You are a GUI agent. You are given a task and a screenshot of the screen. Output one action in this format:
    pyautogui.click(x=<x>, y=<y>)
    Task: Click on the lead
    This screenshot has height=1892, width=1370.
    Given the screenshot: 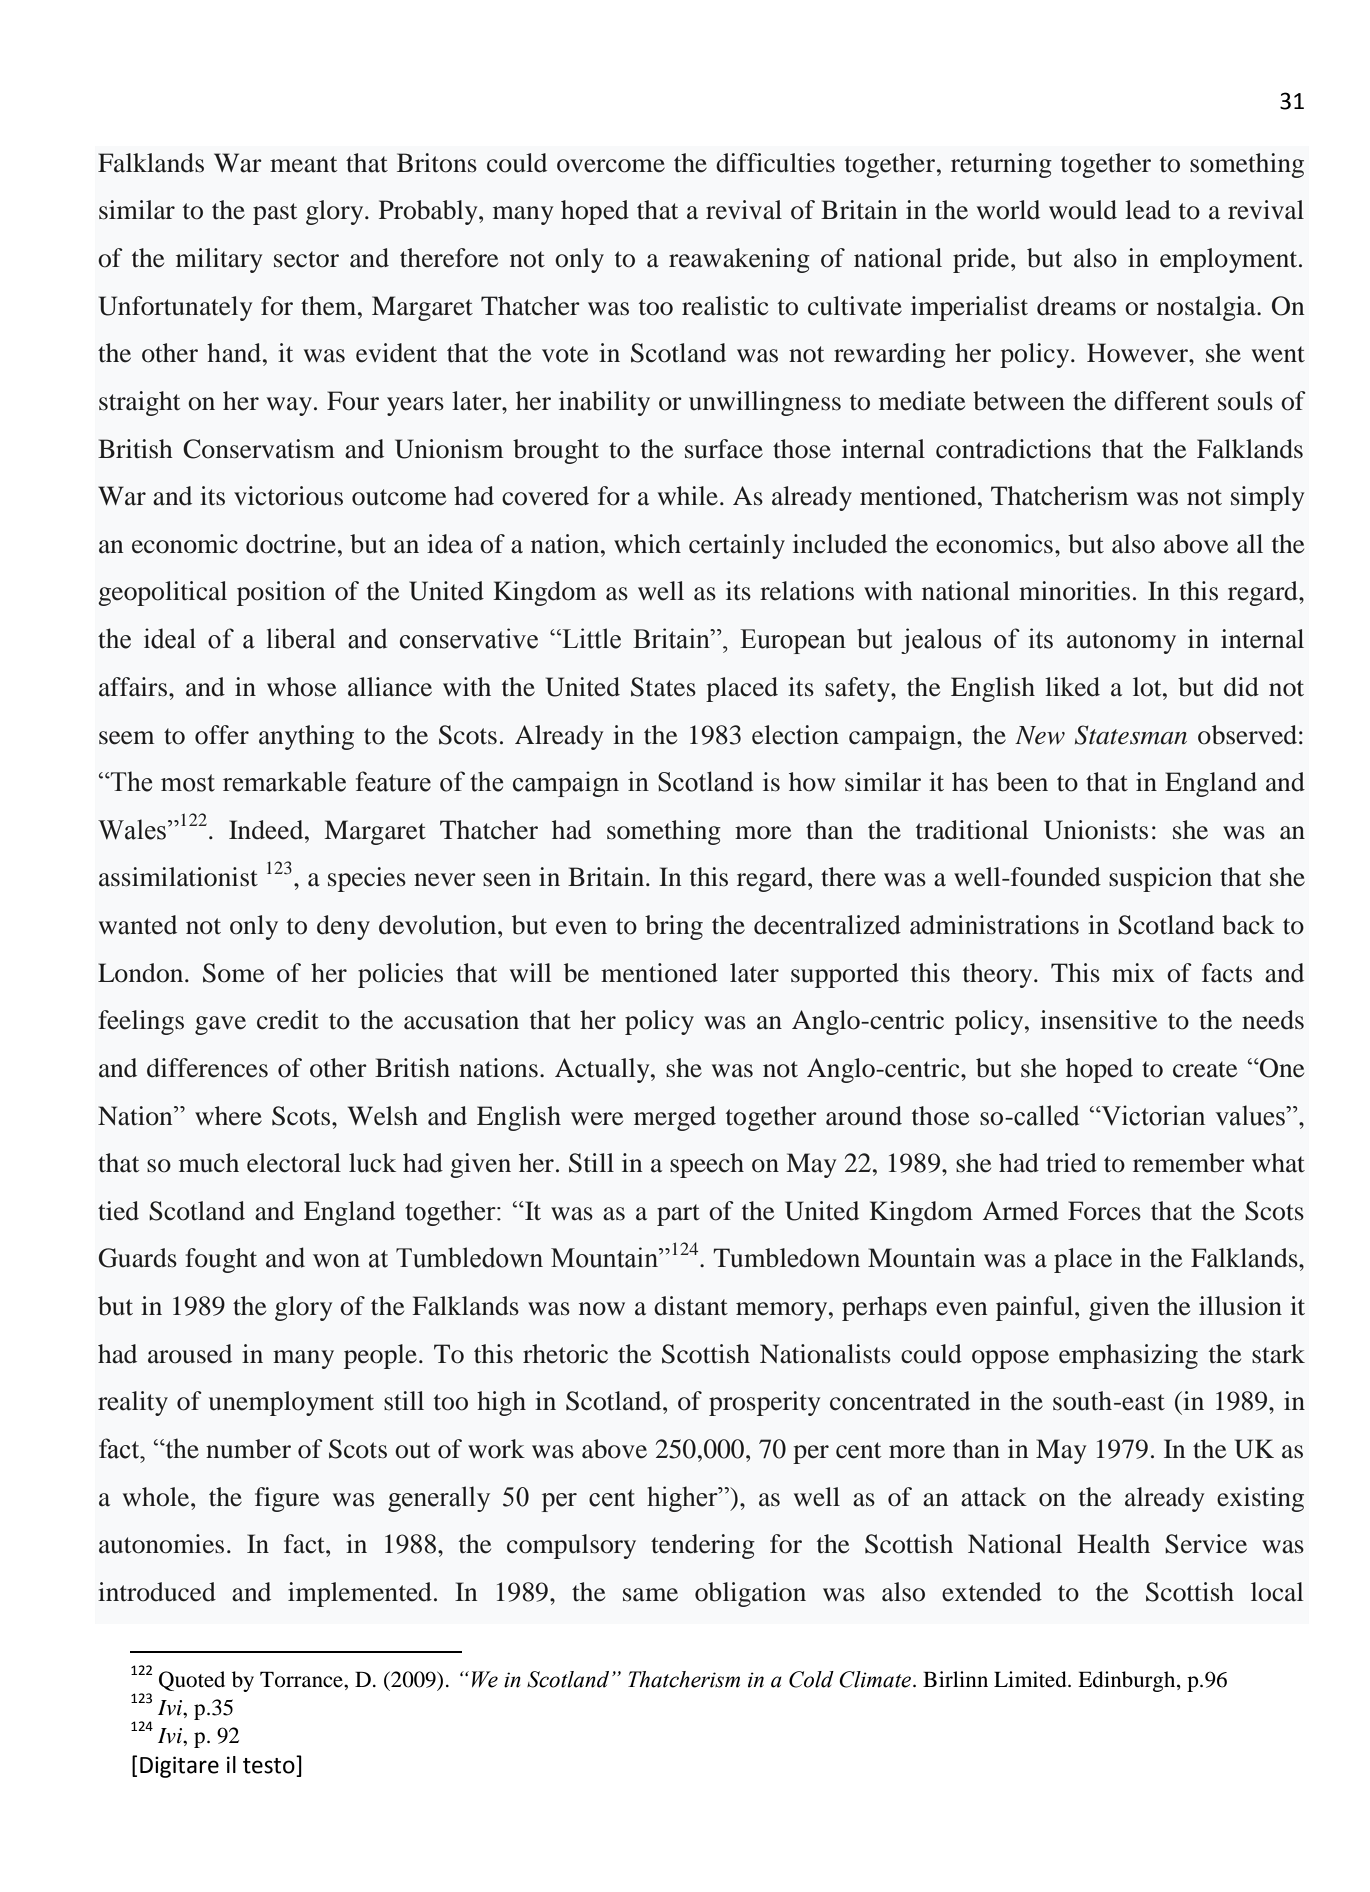 What is the action you would take?
    pyautogui.click(x=1148, y=210)
